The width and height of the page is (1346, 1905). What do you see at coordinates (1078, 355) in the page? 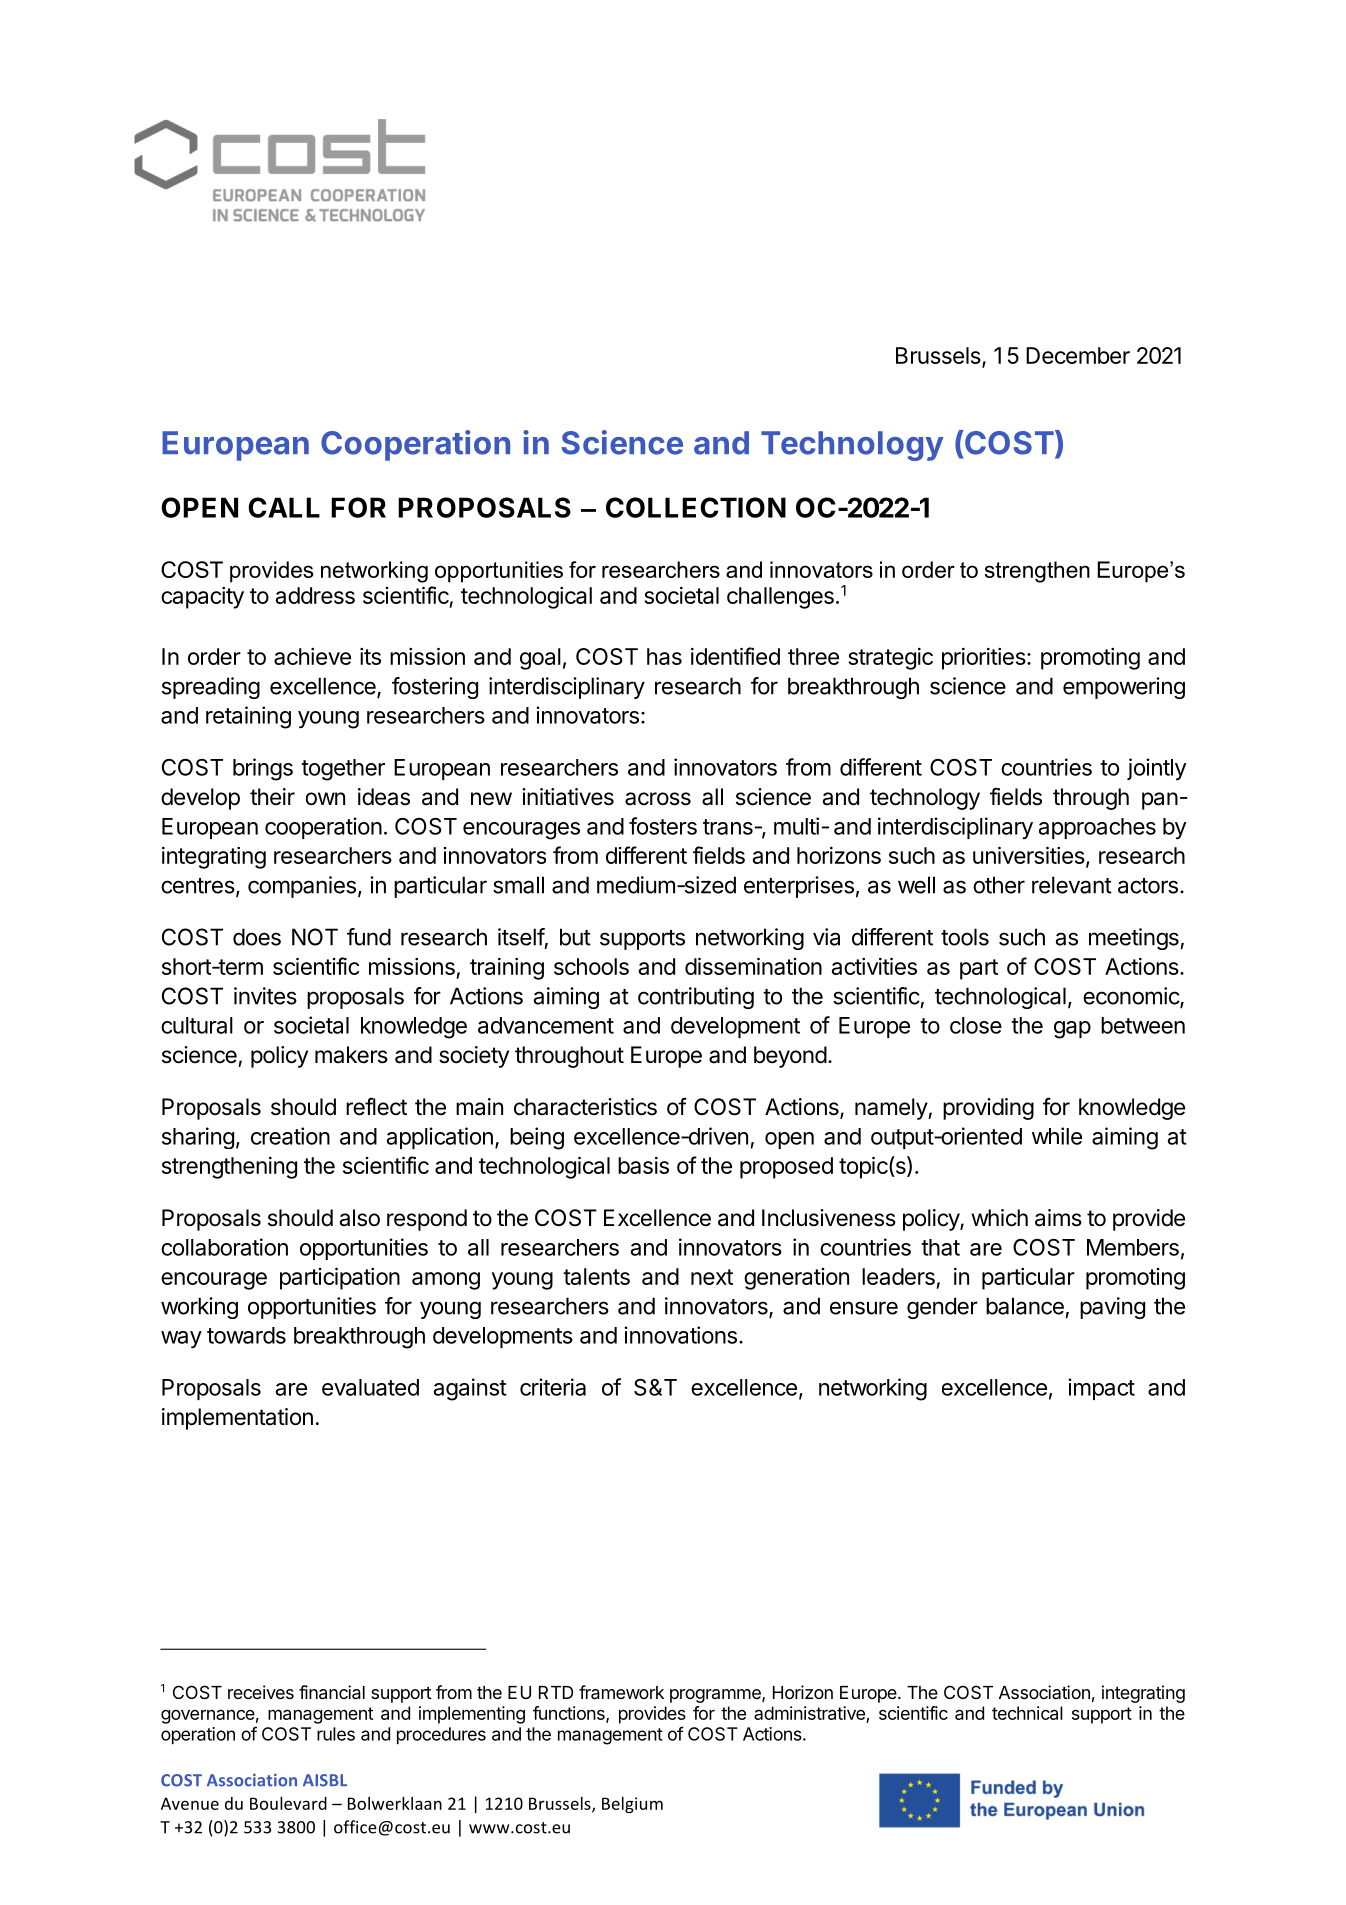
I see `December` at bounding box center [1078, 355].
